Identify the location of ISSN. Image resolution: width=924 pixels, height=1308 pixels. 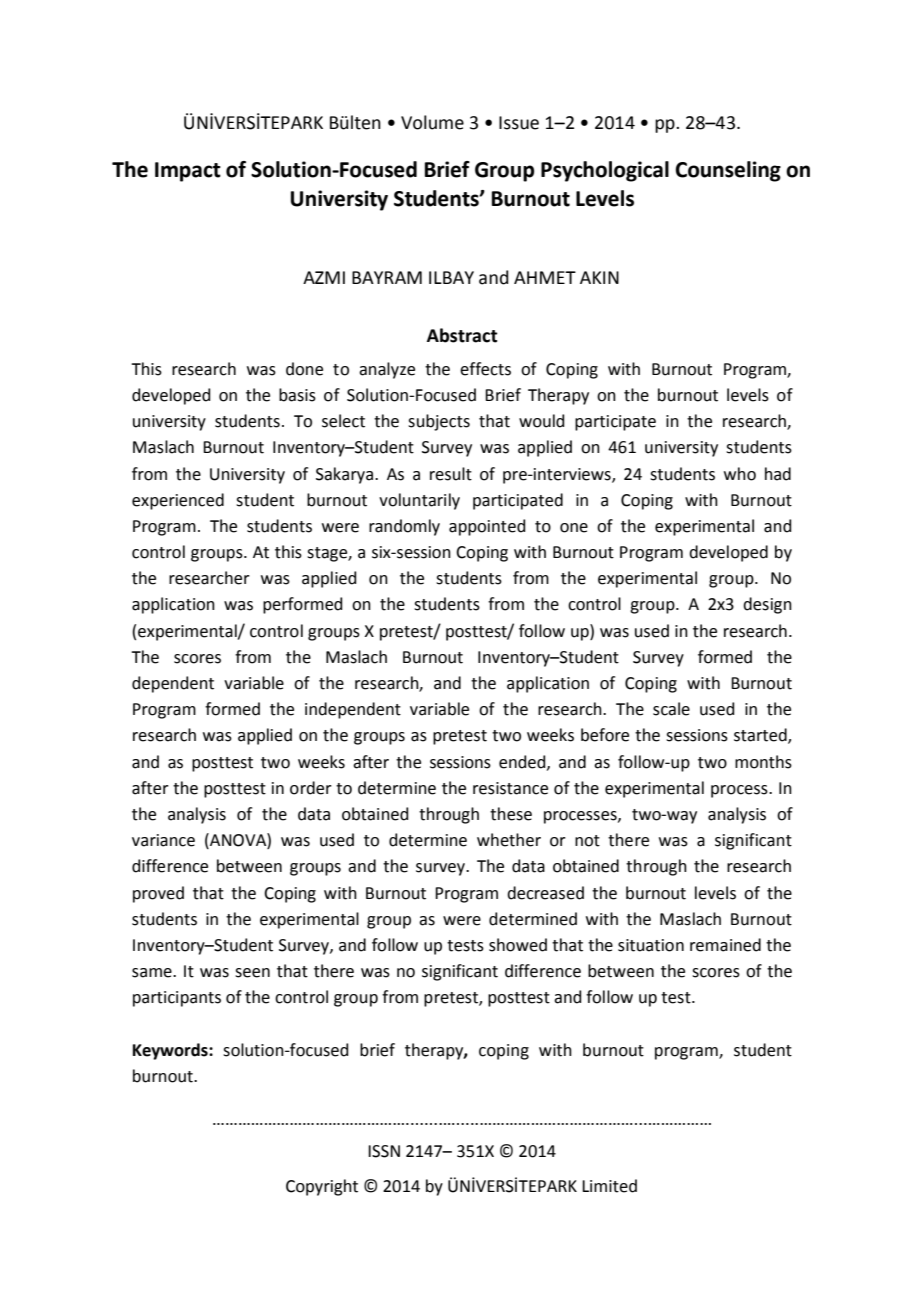
(384, 1151).
